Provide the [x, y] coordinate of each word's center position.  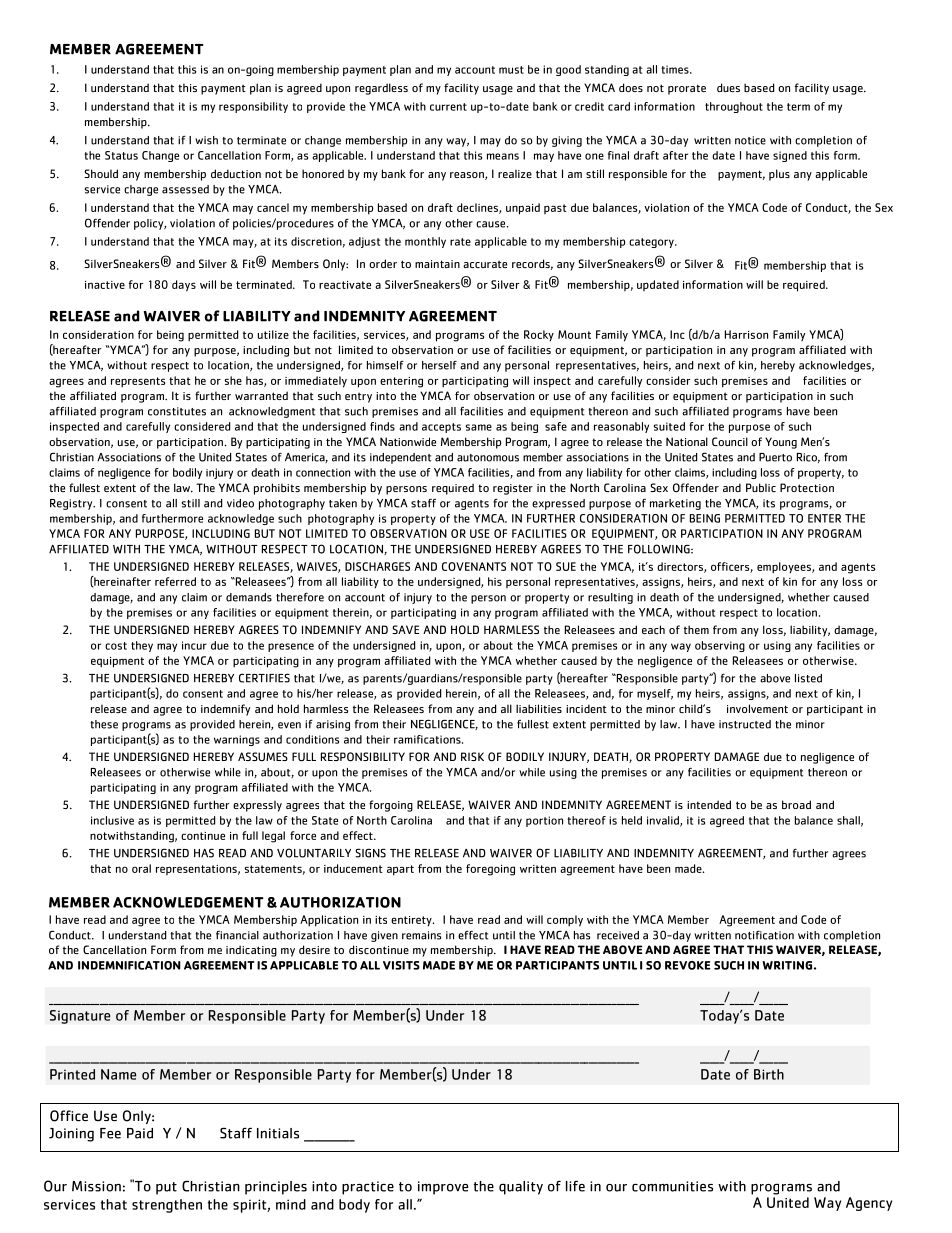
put [166, 1188]
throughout [734, 107]
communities [672, 1186]
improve [443, 1188]
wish [206, 140]
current [448, 107]
